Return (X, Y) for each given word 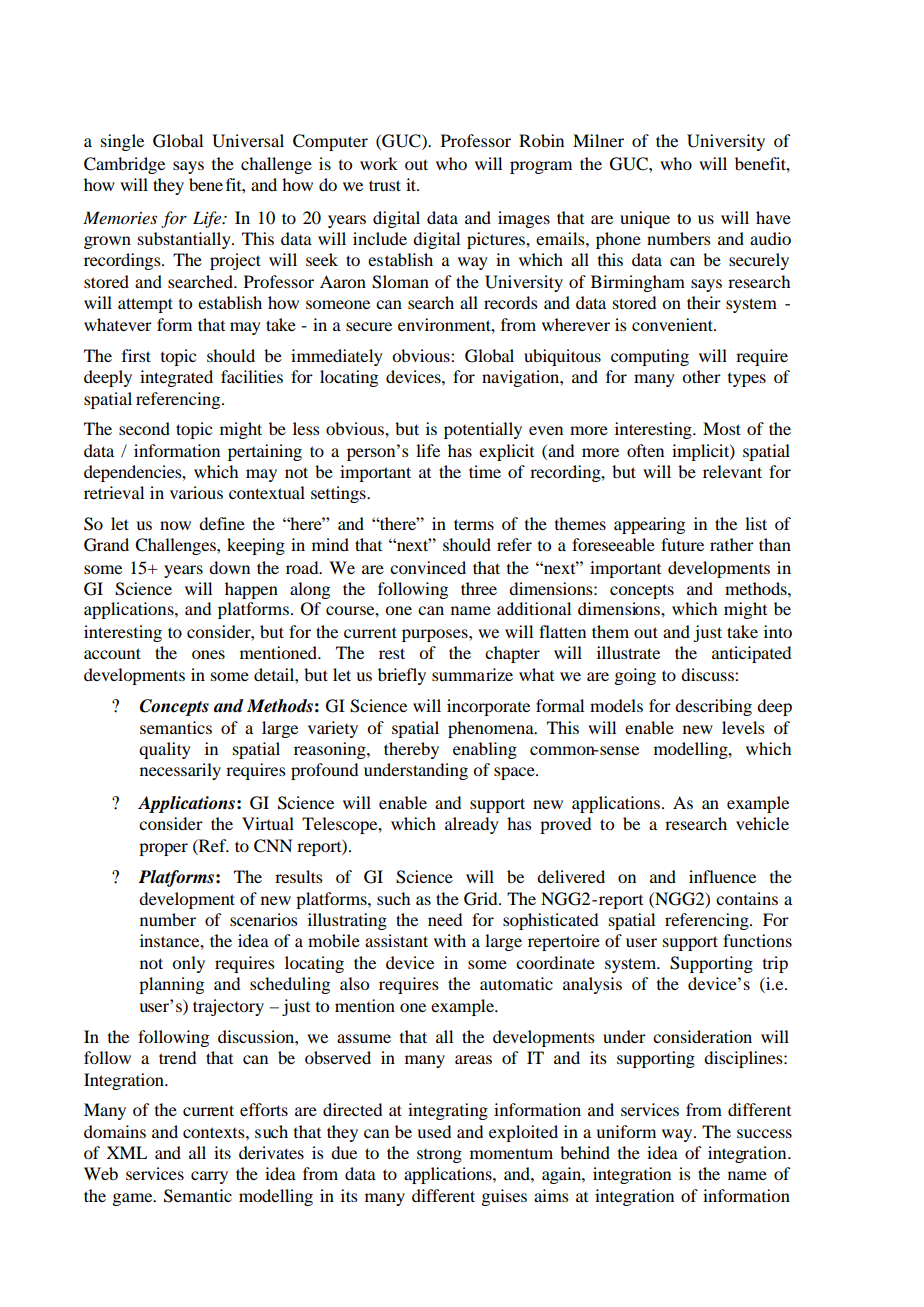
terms (474, 524)
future (682, 544)
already (472, 825)
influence (722, 876)
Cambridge (124, 165)
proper (163, 849)
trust (385, 185)
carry (209, 1177)
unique (645, 219)
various (196, 492)
